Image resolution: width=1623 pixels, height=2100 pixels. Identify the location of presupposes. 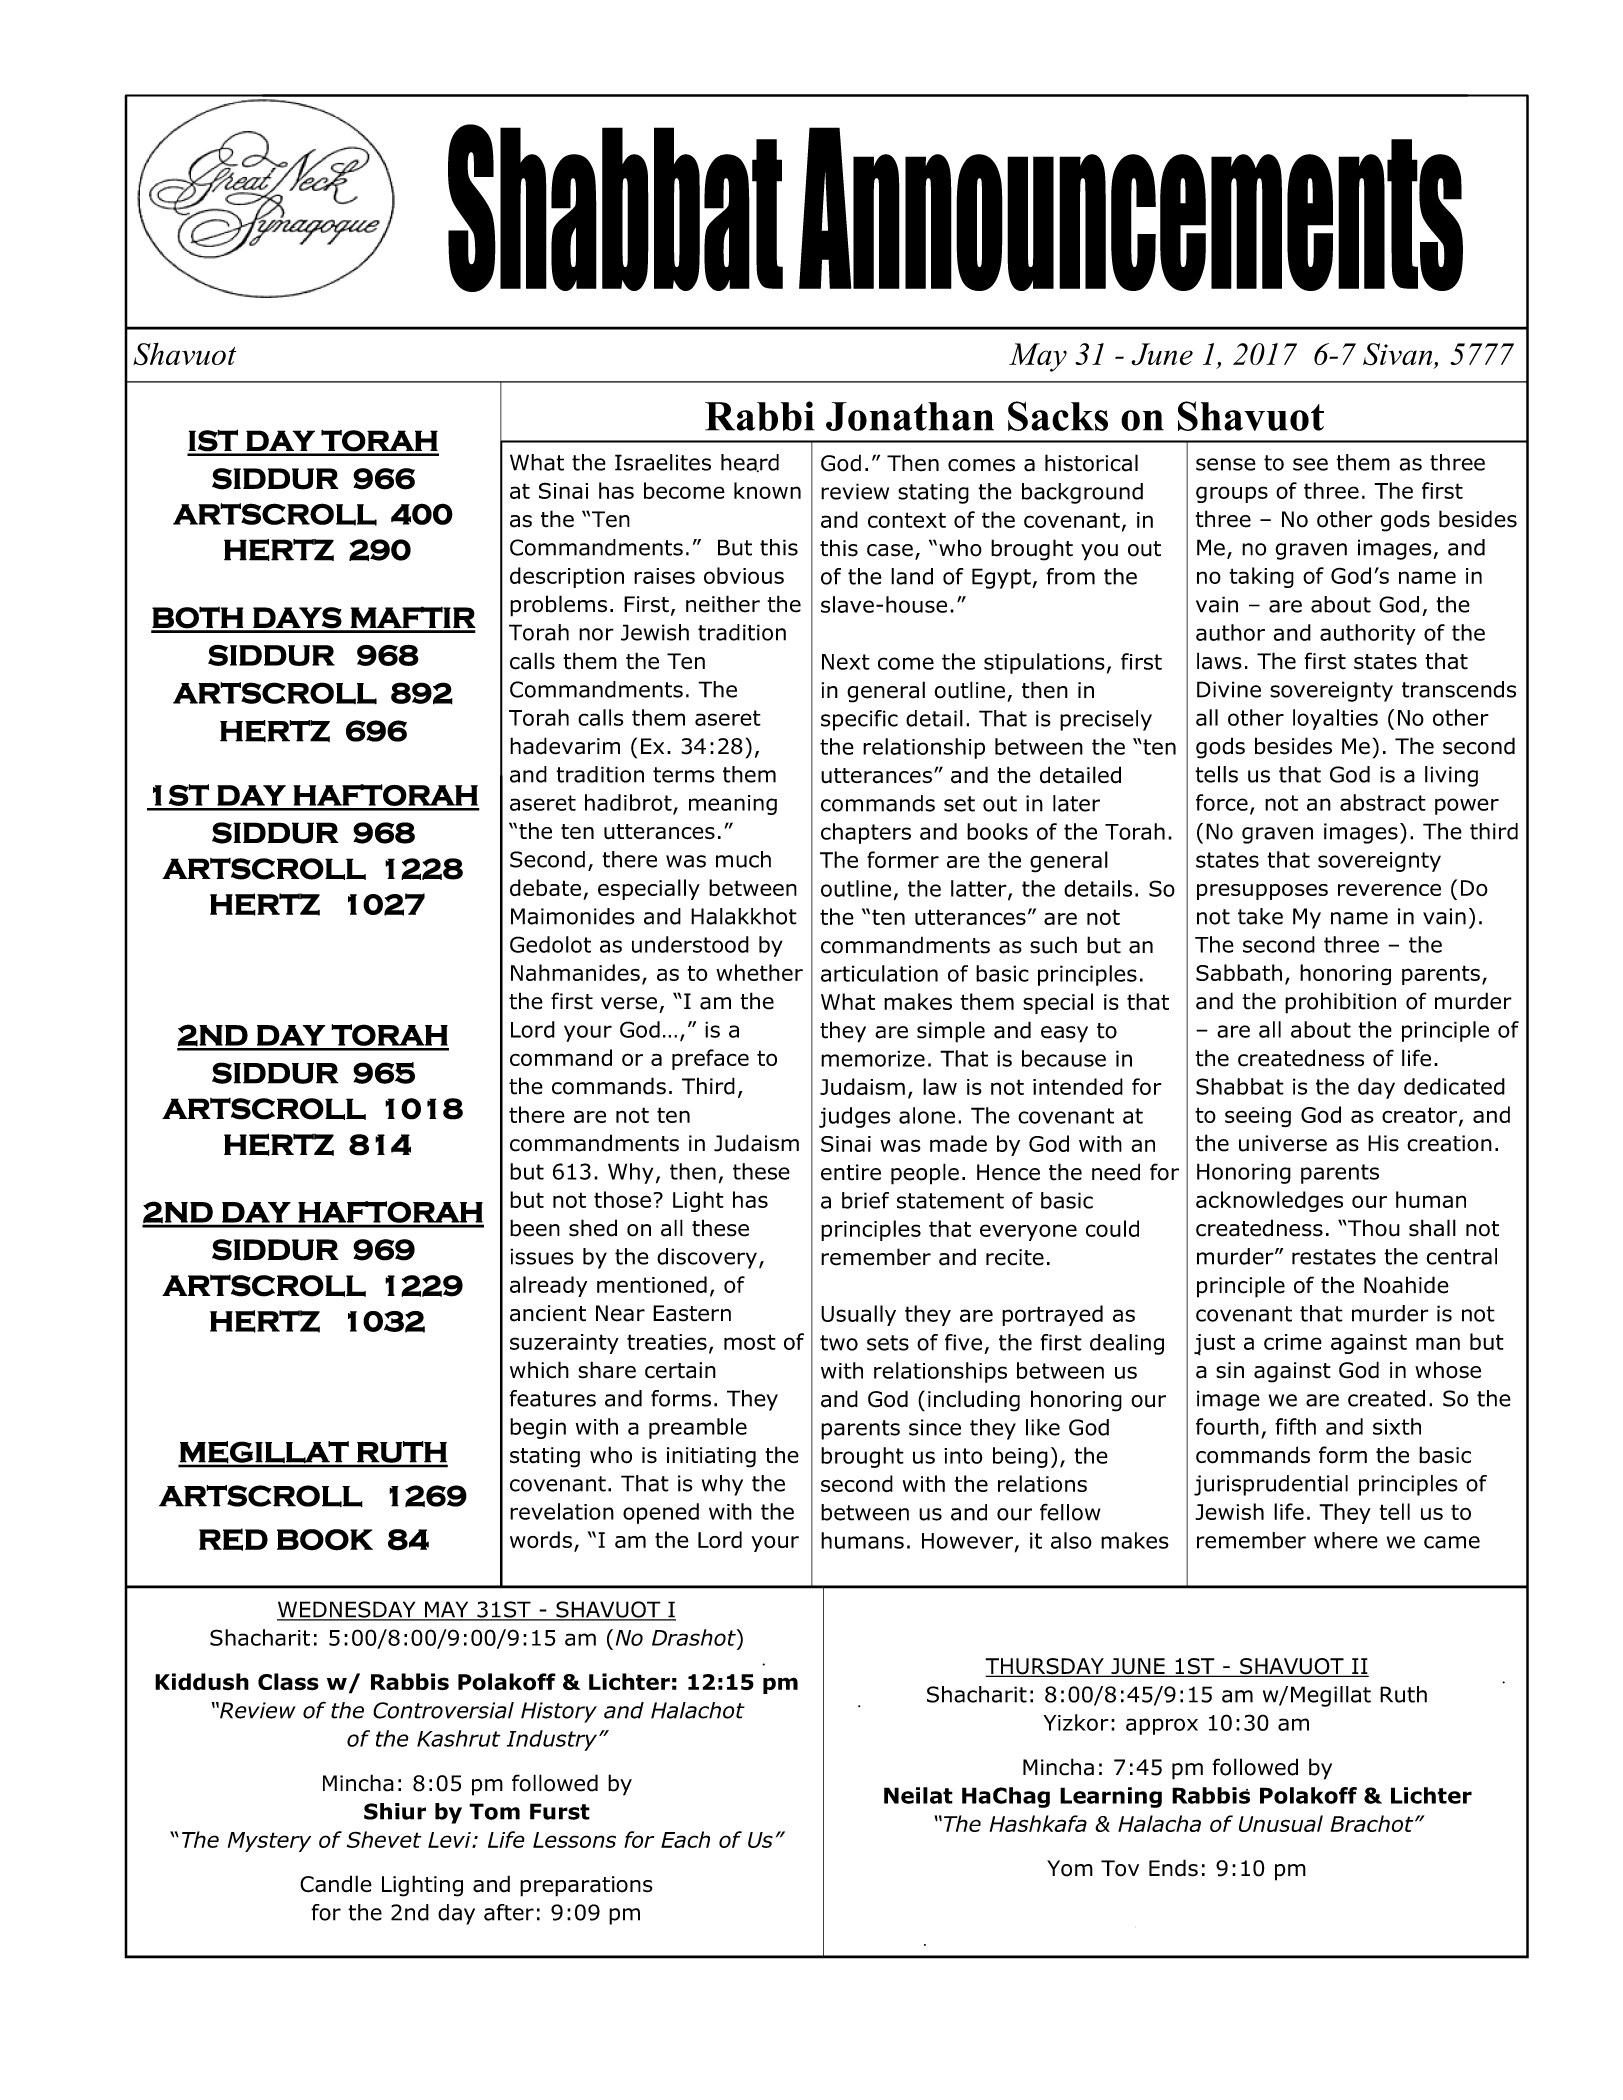
(1262, 891).
